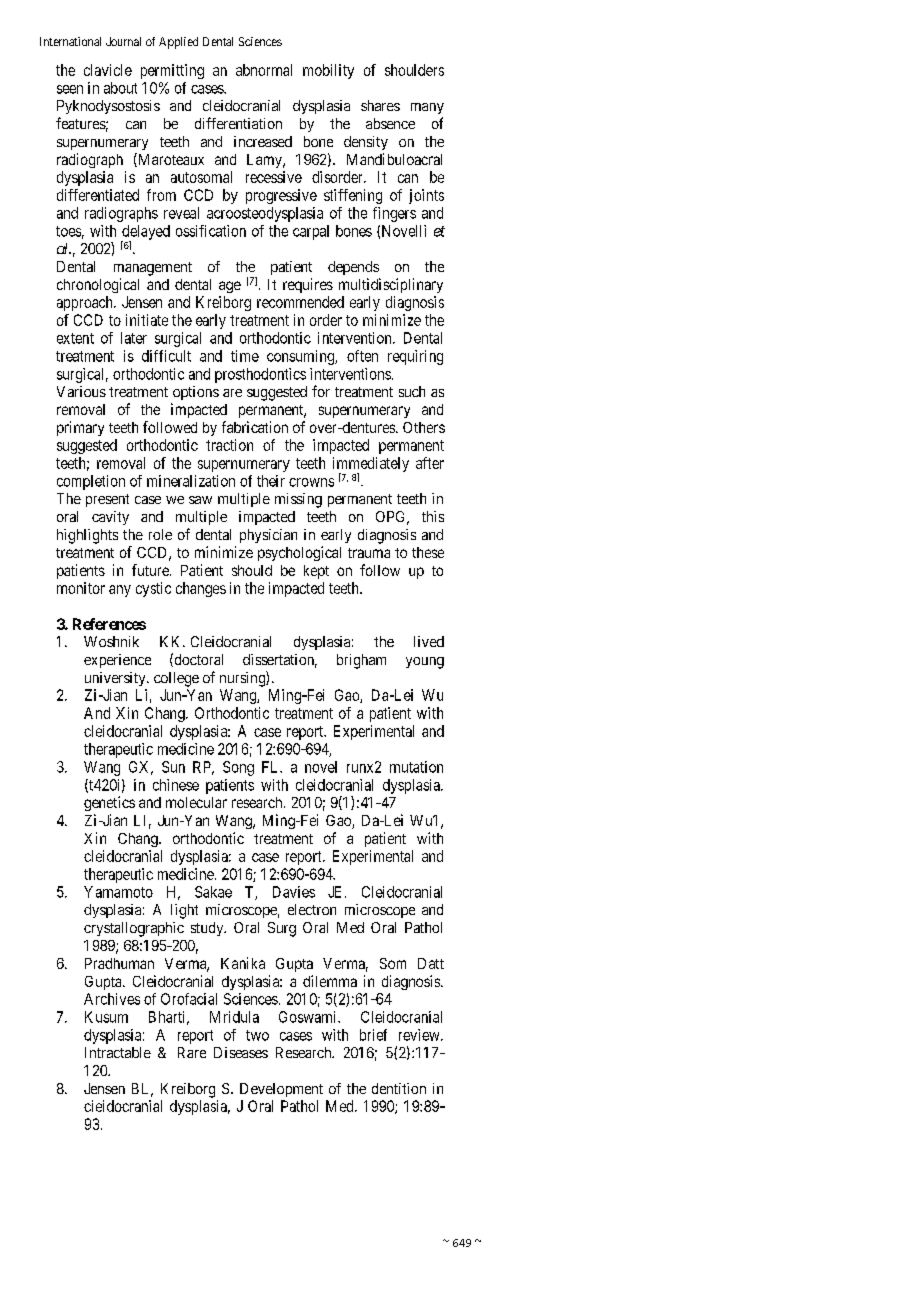  What do you see at coordinates (264, 70) in the document?
I see `abnormal` at bounding box center [264, 70].
